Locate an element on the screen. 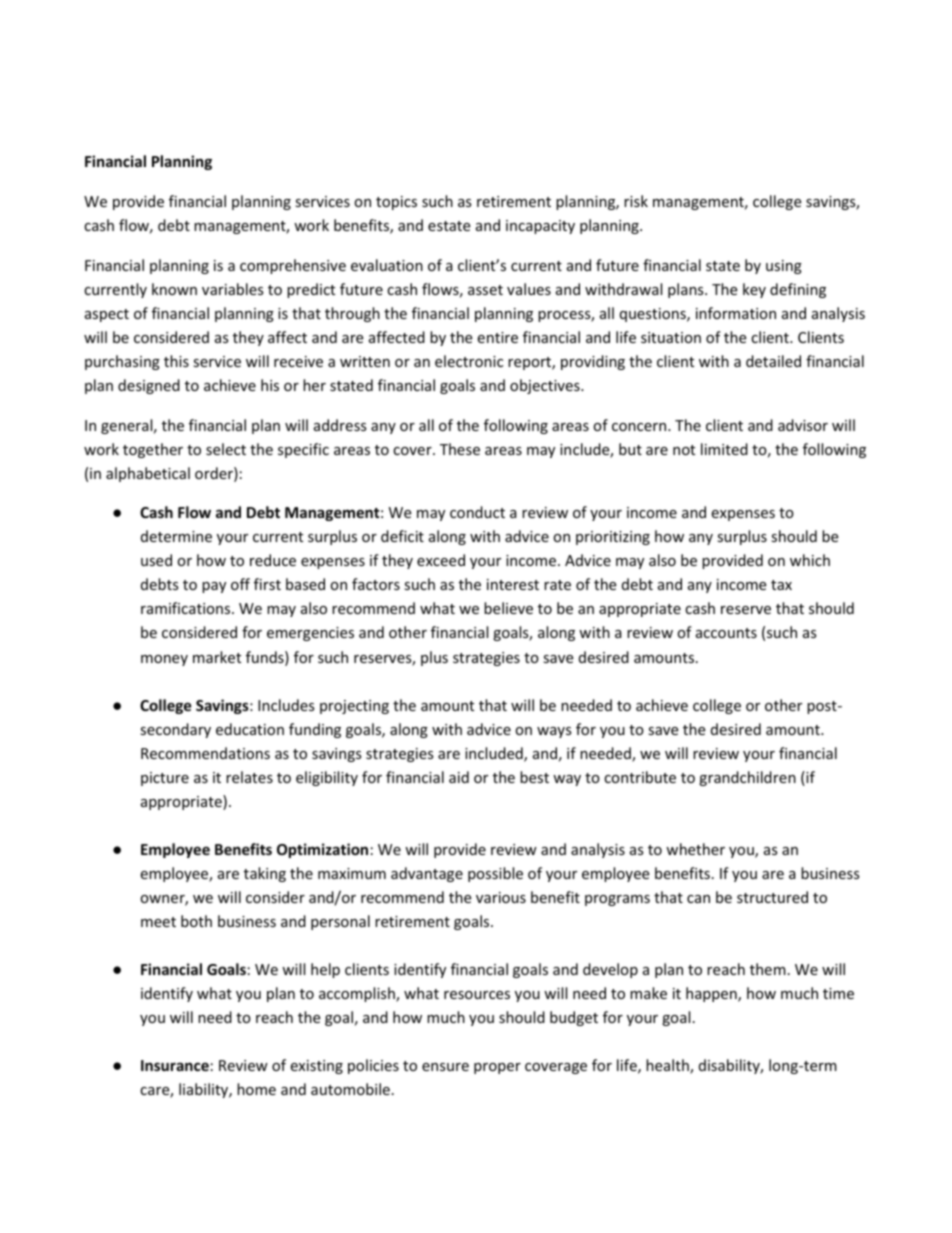 Image resolution: width=952 pixels, height=1233 pixels. taking is located at coordinates (265, 874).
